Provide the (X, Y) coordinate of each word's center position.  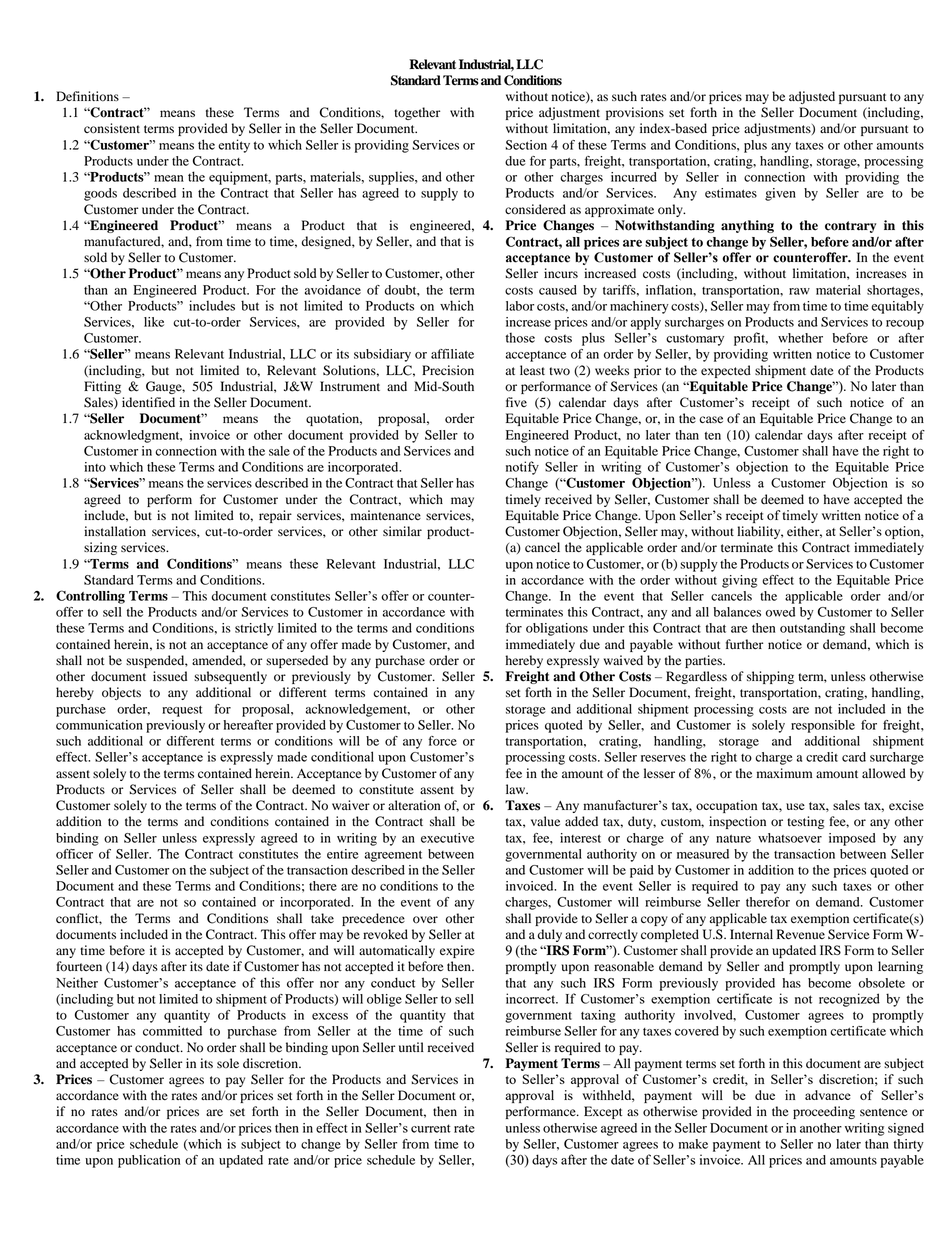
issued (170, 676)
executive (447, 838)
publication (149, 1161)
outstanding (812, 629)
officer (74, 854)
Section (526, 145)
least (532, 370)
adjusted (812, 97)
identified (148, 402)
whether (800, 338)
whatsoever (790, 838)
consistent (112, 128)
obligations (557, 629)
